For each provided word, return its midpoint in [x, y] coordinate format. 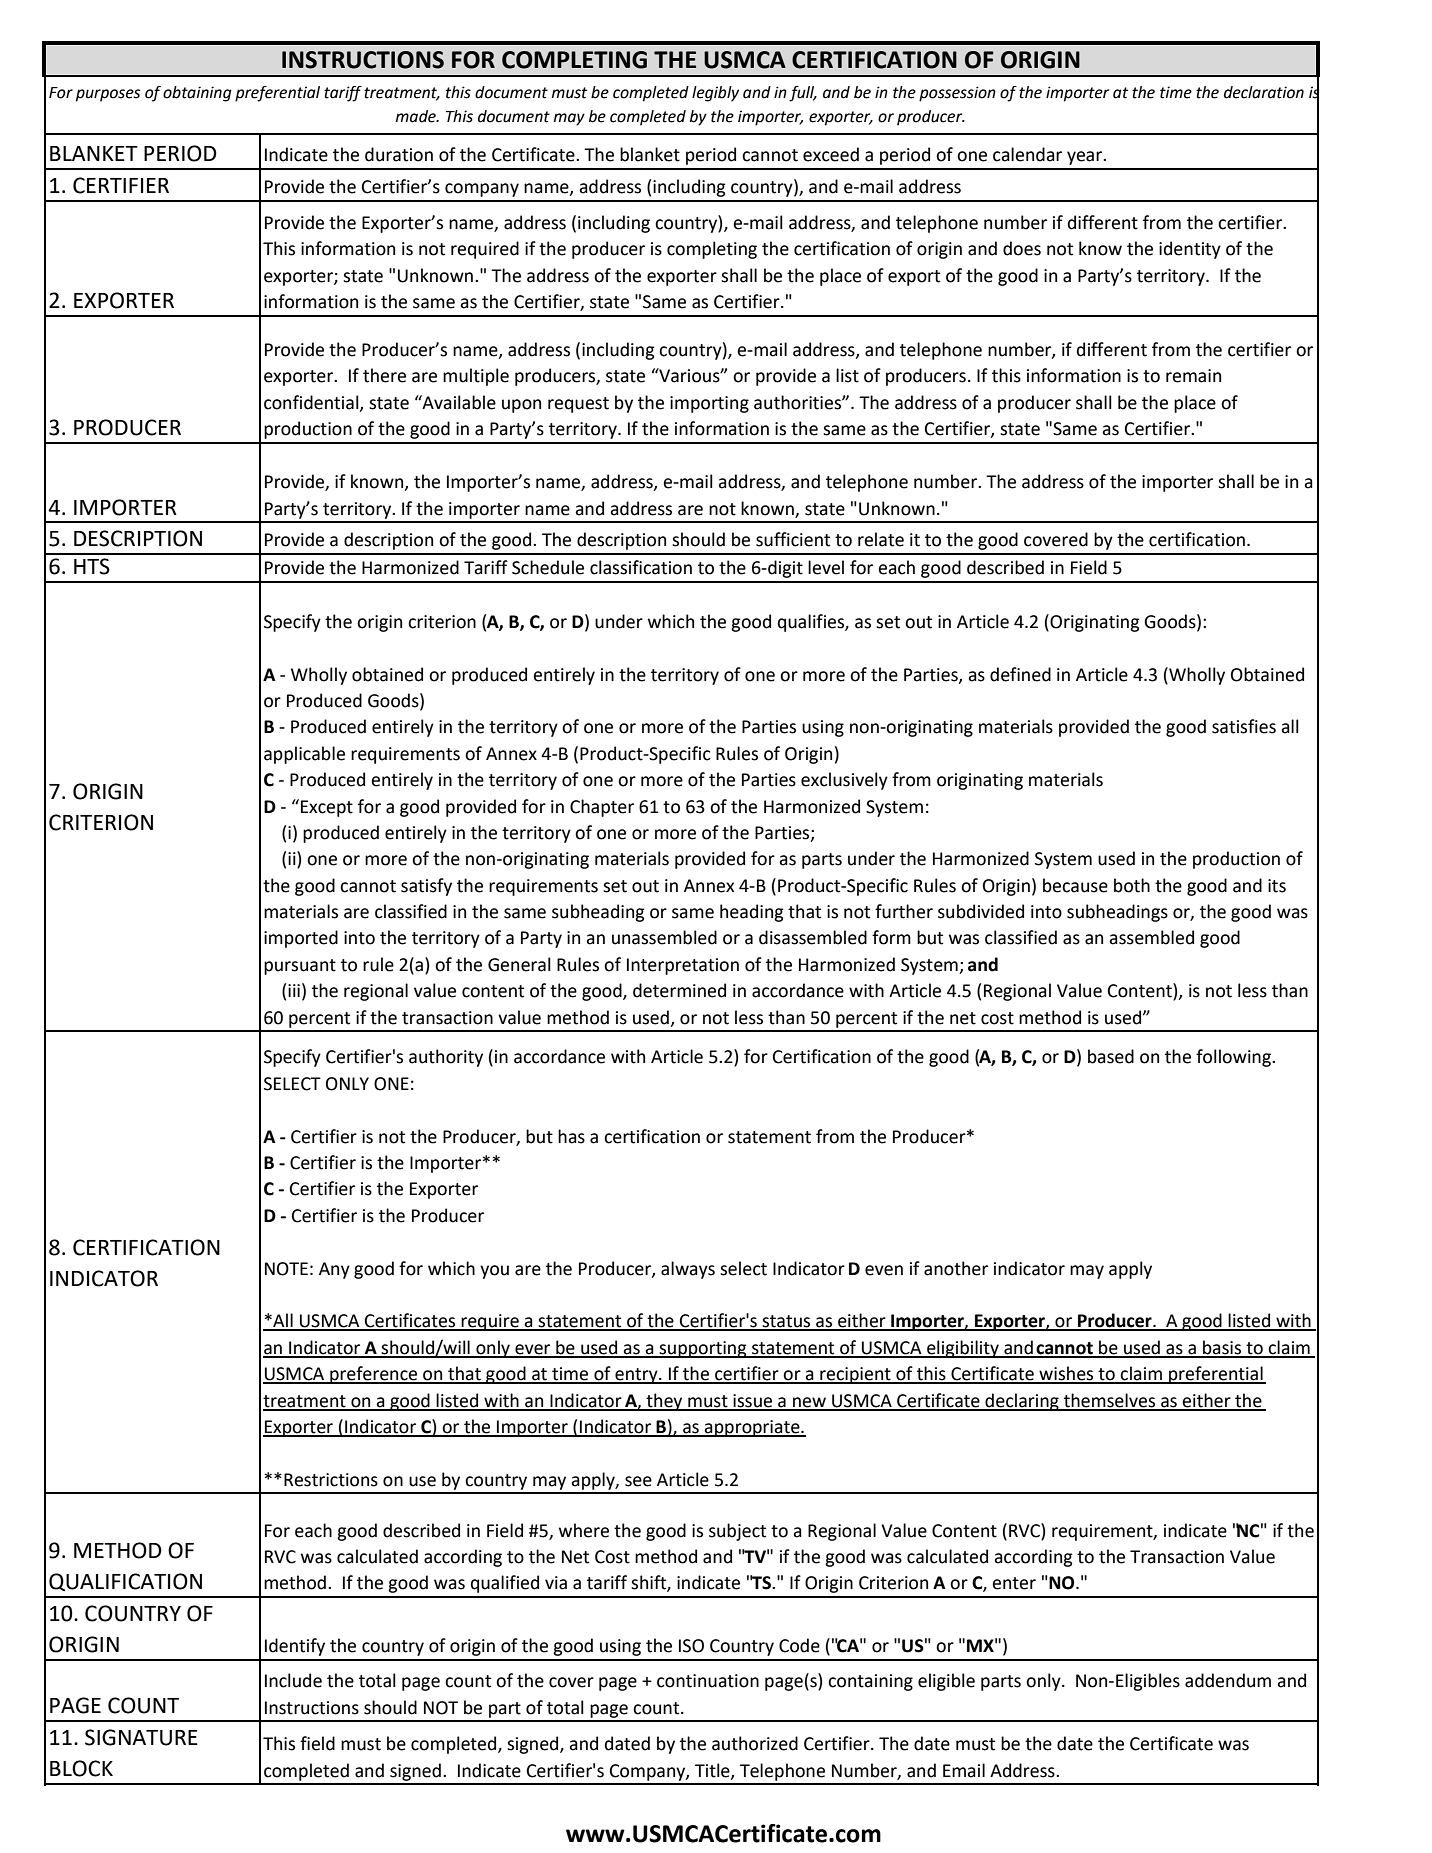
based [1111, 1056]
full [803, 94]
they [664, 1402]
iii [294, 990]
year [1086, 158]
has [571, 1136]
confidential [312, 403]
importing [709, 404]
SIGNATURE [141, 1737]
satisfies [1244, 726]
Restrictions [331, 1480]
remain [1193, 376]
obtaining [197, 94]
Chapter [602, 808]
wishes [1066, 1374]
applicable [304, 755]
